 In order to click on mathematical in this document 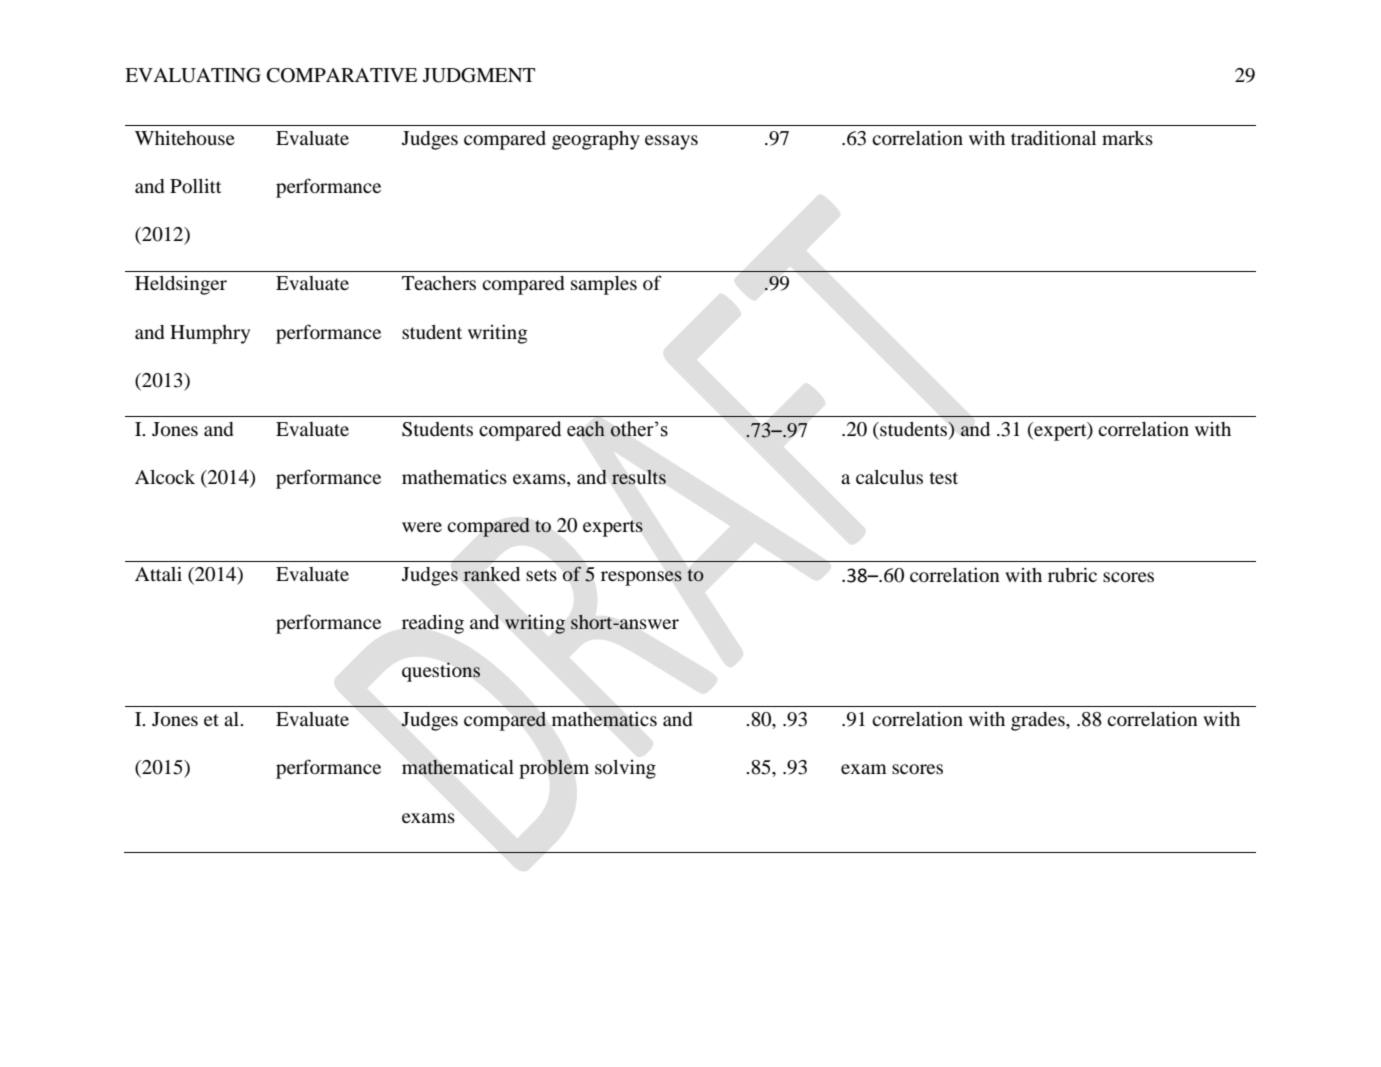, I will do `click(458, 767)`.
